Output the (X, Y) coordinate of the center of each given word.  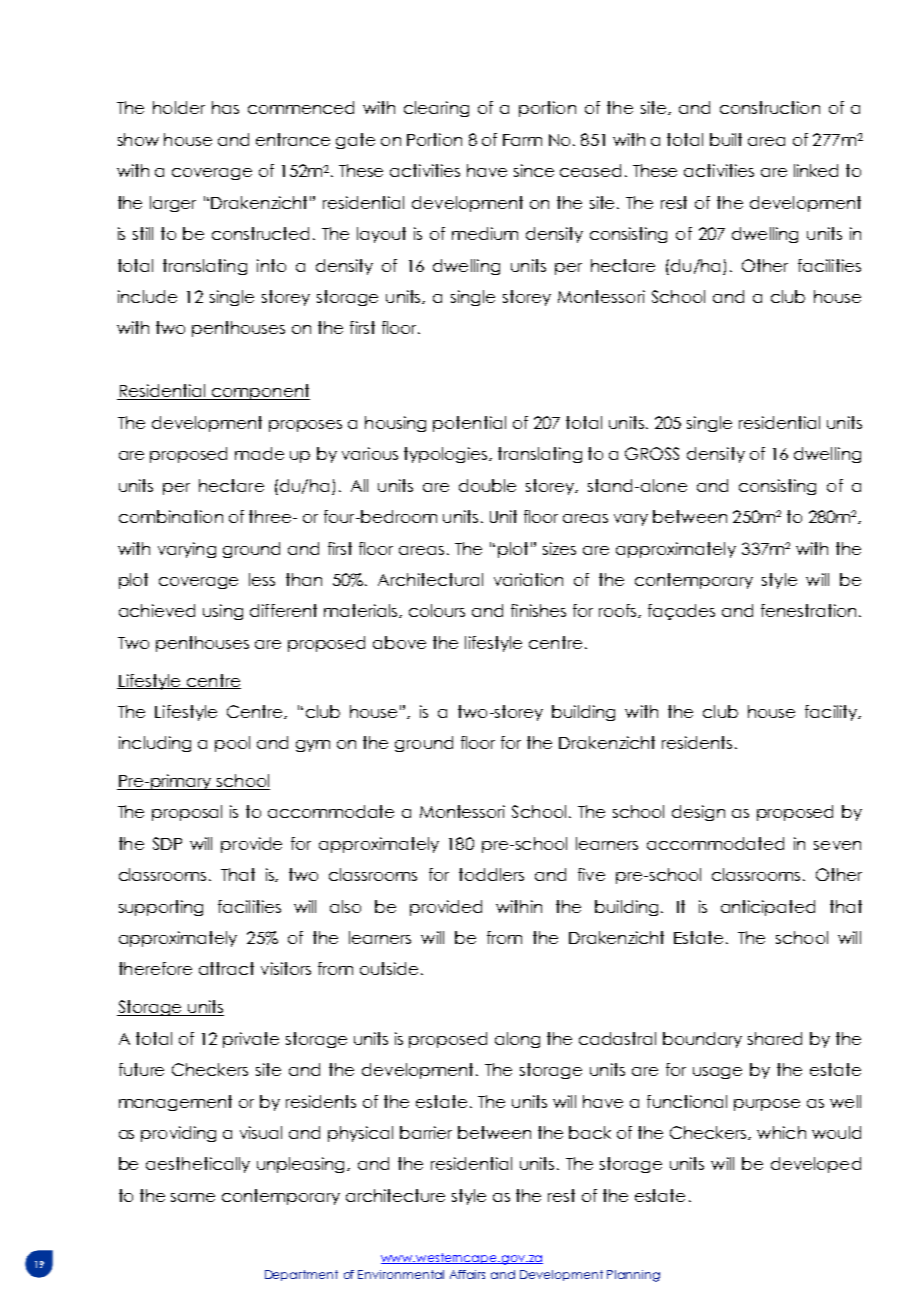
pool (232, 744)
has (225, 107)
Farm (522, 140)
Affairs (467, 1274)
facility (832, 713)
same (193, 1197)
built (726, 139)
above (399, 642)
